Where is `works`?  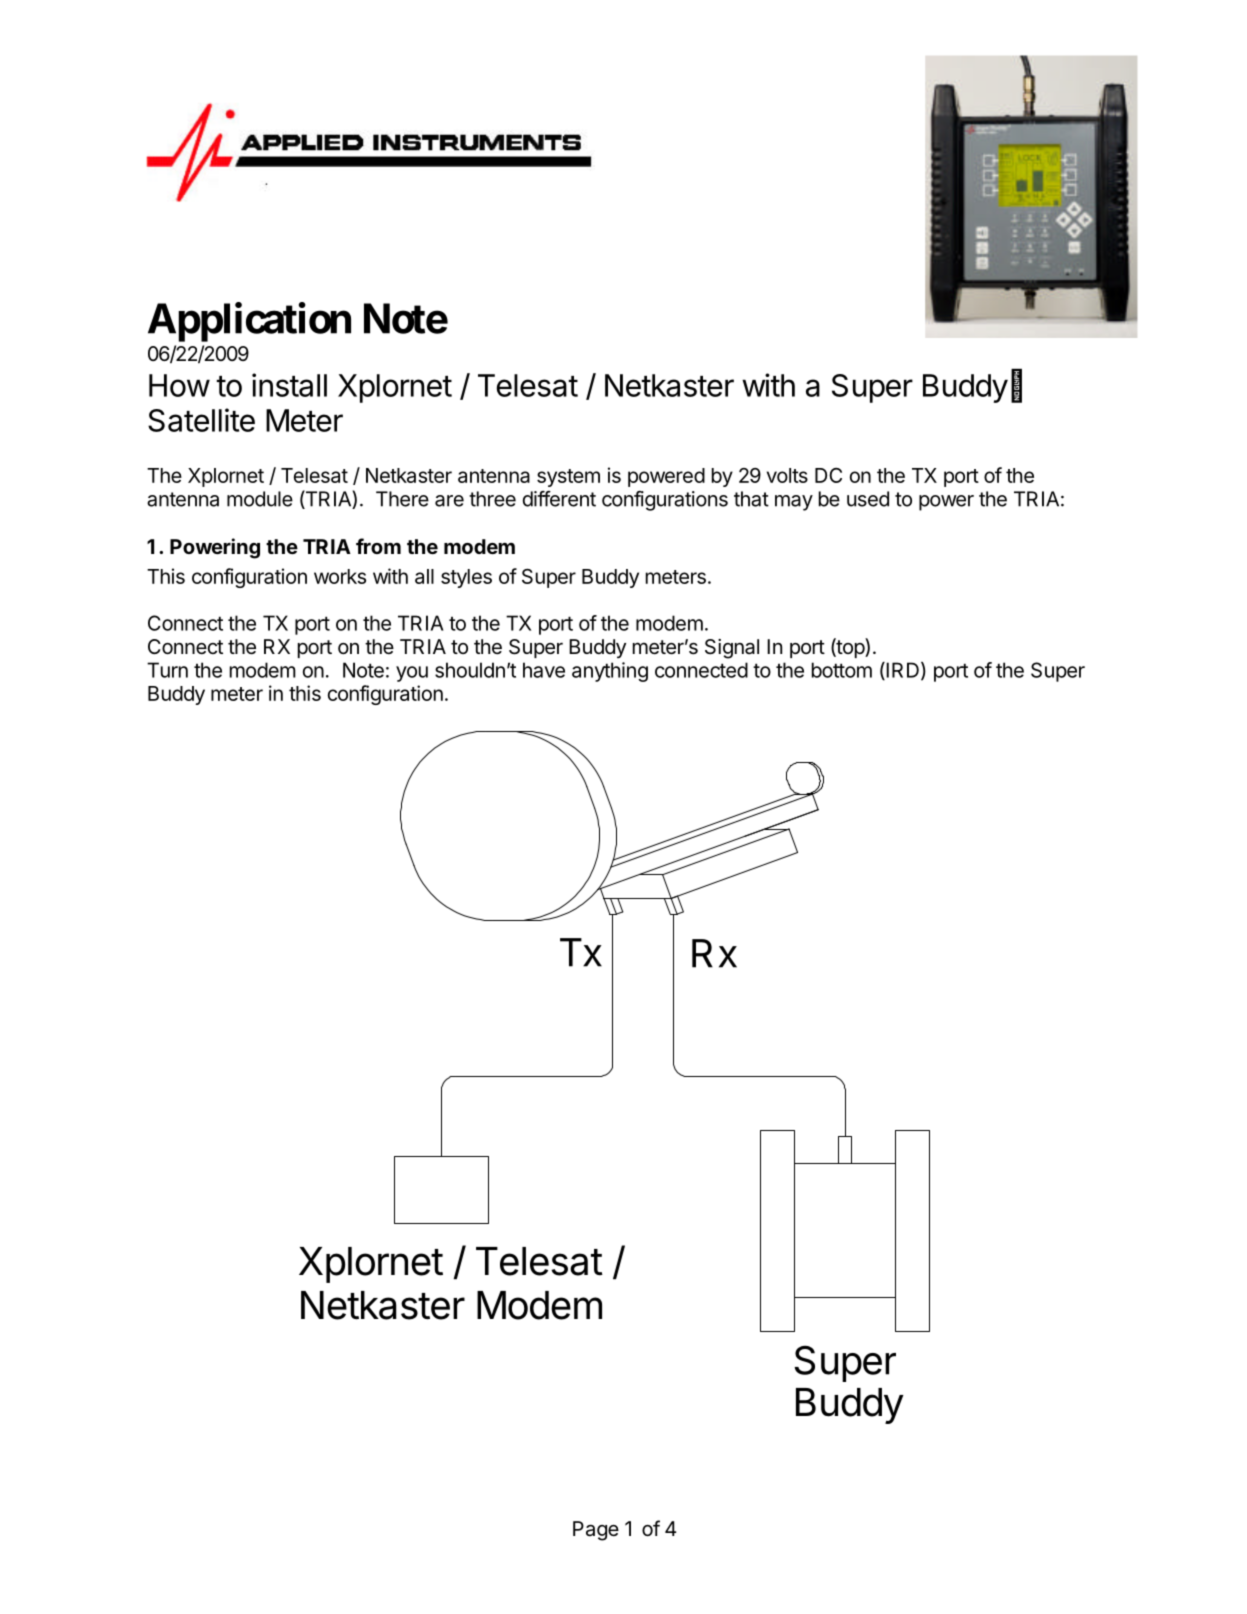 works is located at coordinates (340, 576).
